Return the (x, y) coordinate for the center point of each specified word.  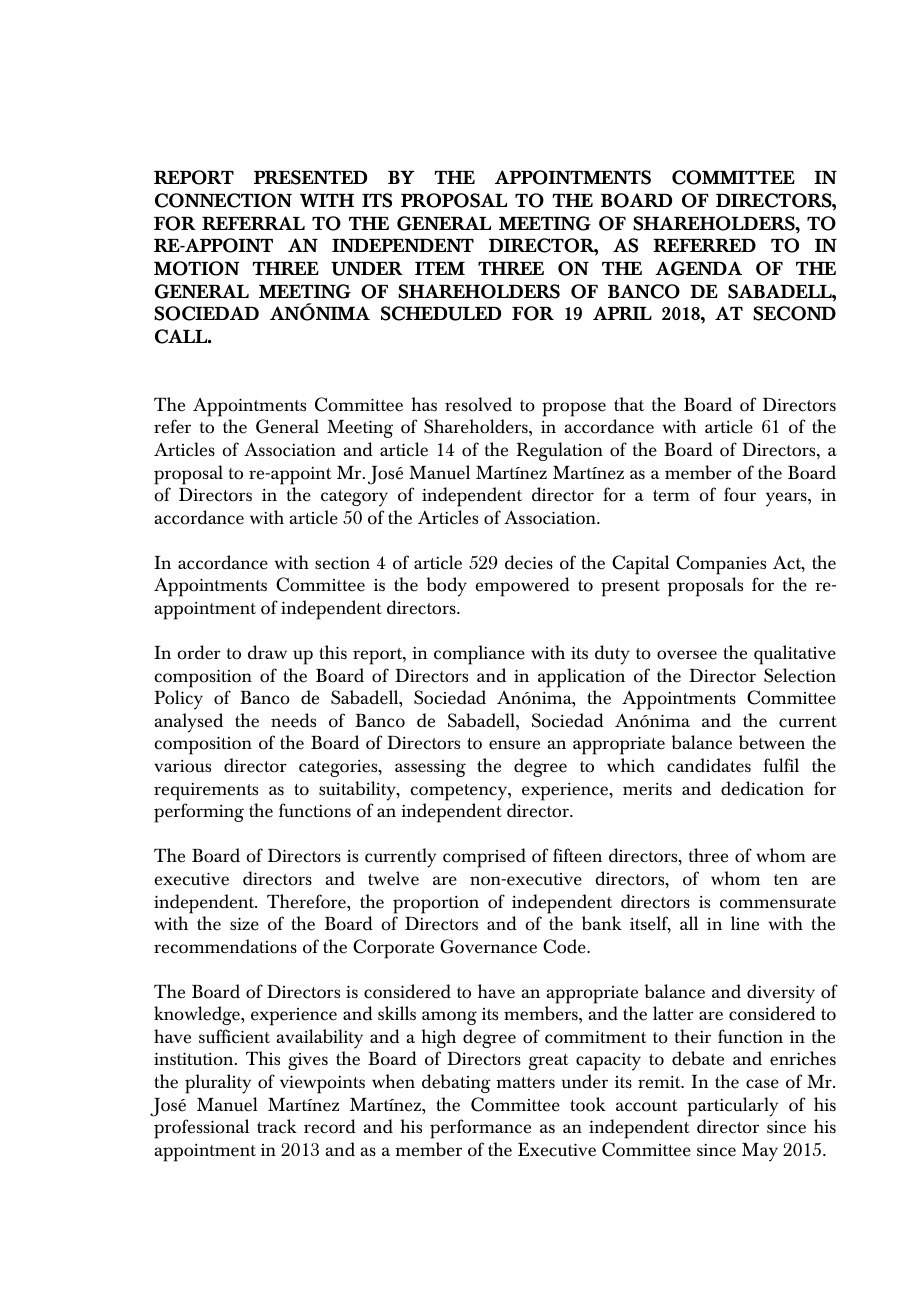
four (740, 494)
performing (199, 813)
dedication (762, 788)
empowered (523, 587)
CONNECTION (223, 200)
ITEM (440, 268)
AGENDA (698, 268)
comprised (484, 858)
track (277, 1126)
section (342, 563)
